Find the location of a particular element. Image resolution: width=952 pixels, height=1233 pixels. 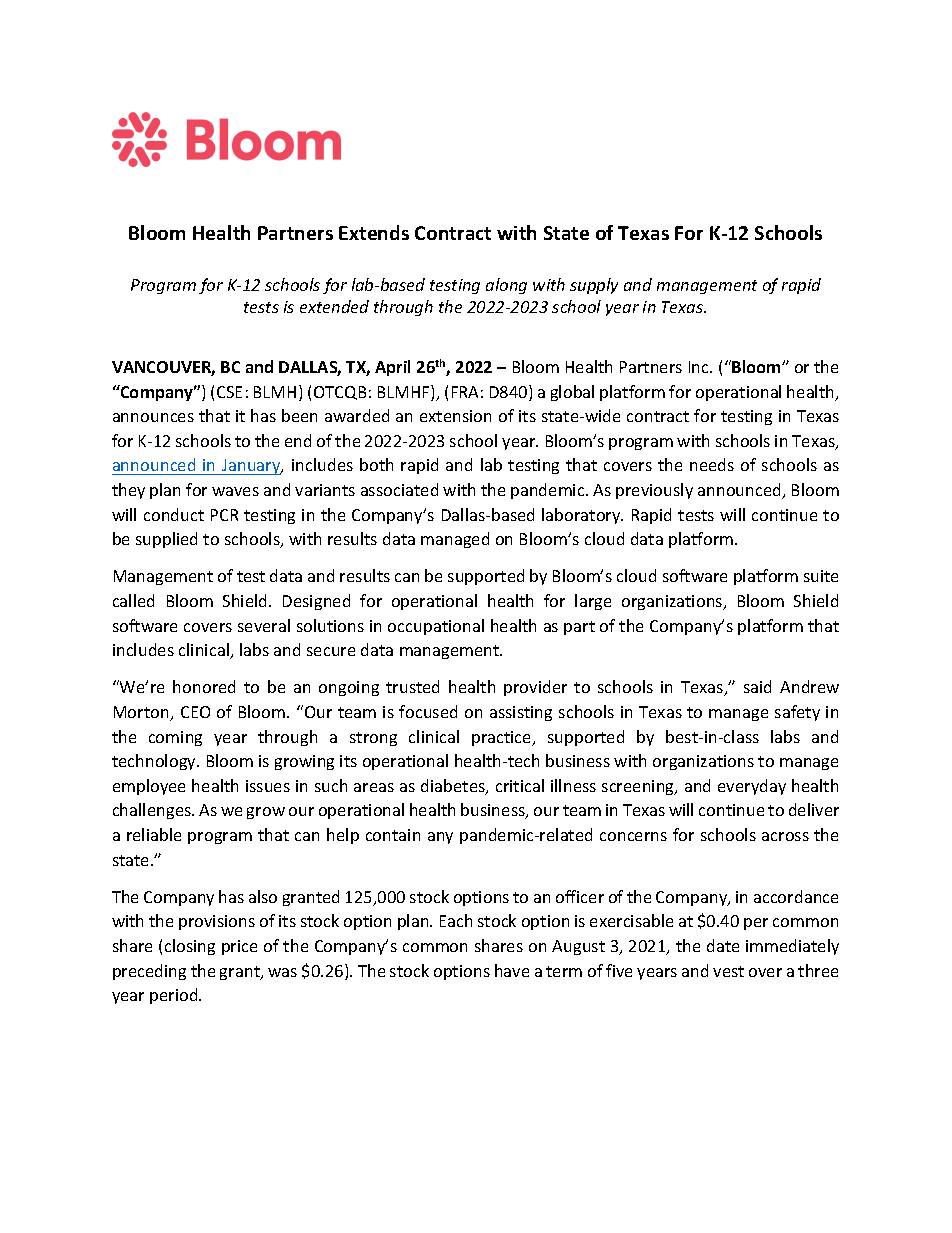

issues is located at coordinates (268, 786).
